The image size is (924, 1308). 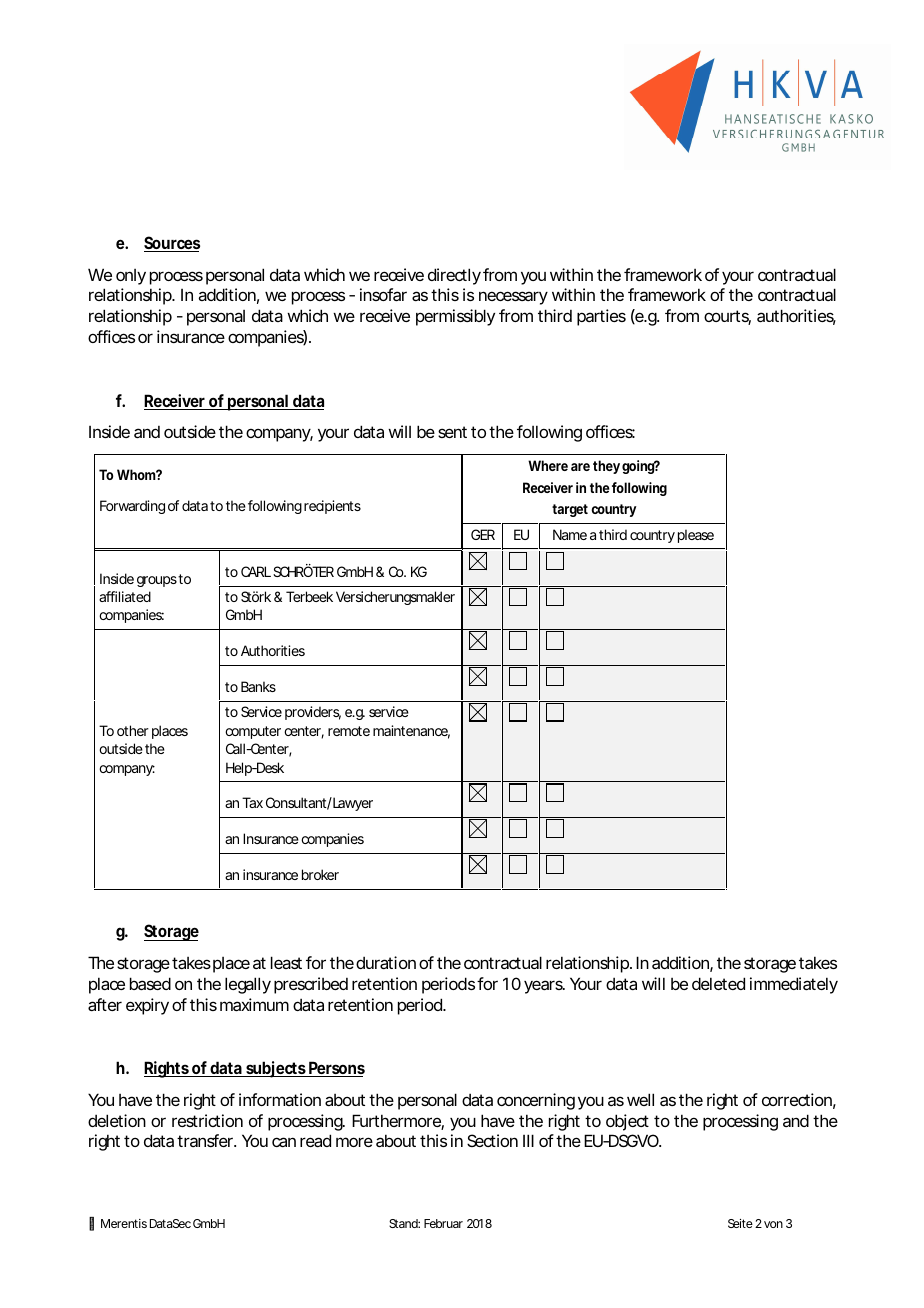 I want to click on legally, so click(x=248, y=985).
